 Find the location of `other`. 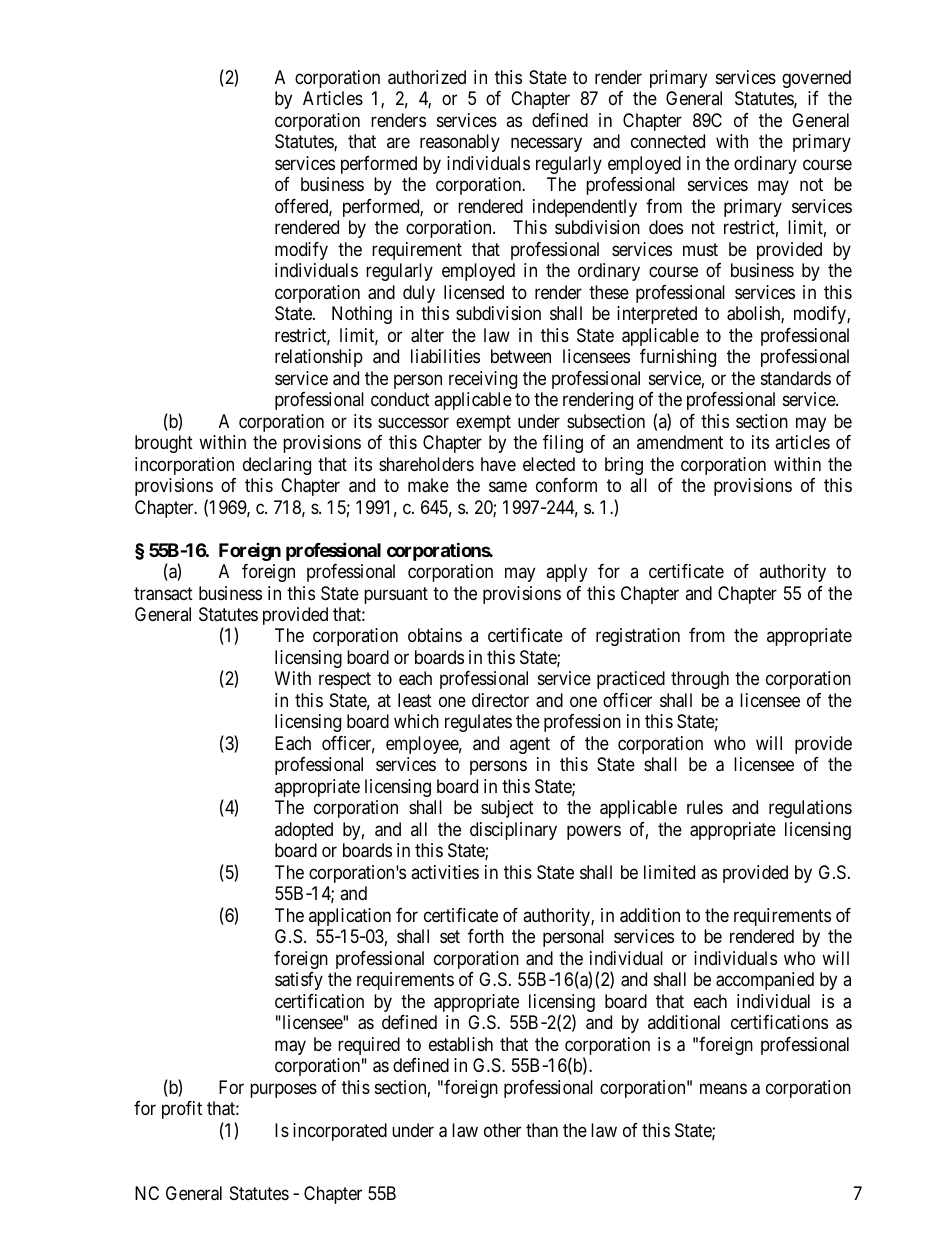

other is located at coordinates (502, 1130).
